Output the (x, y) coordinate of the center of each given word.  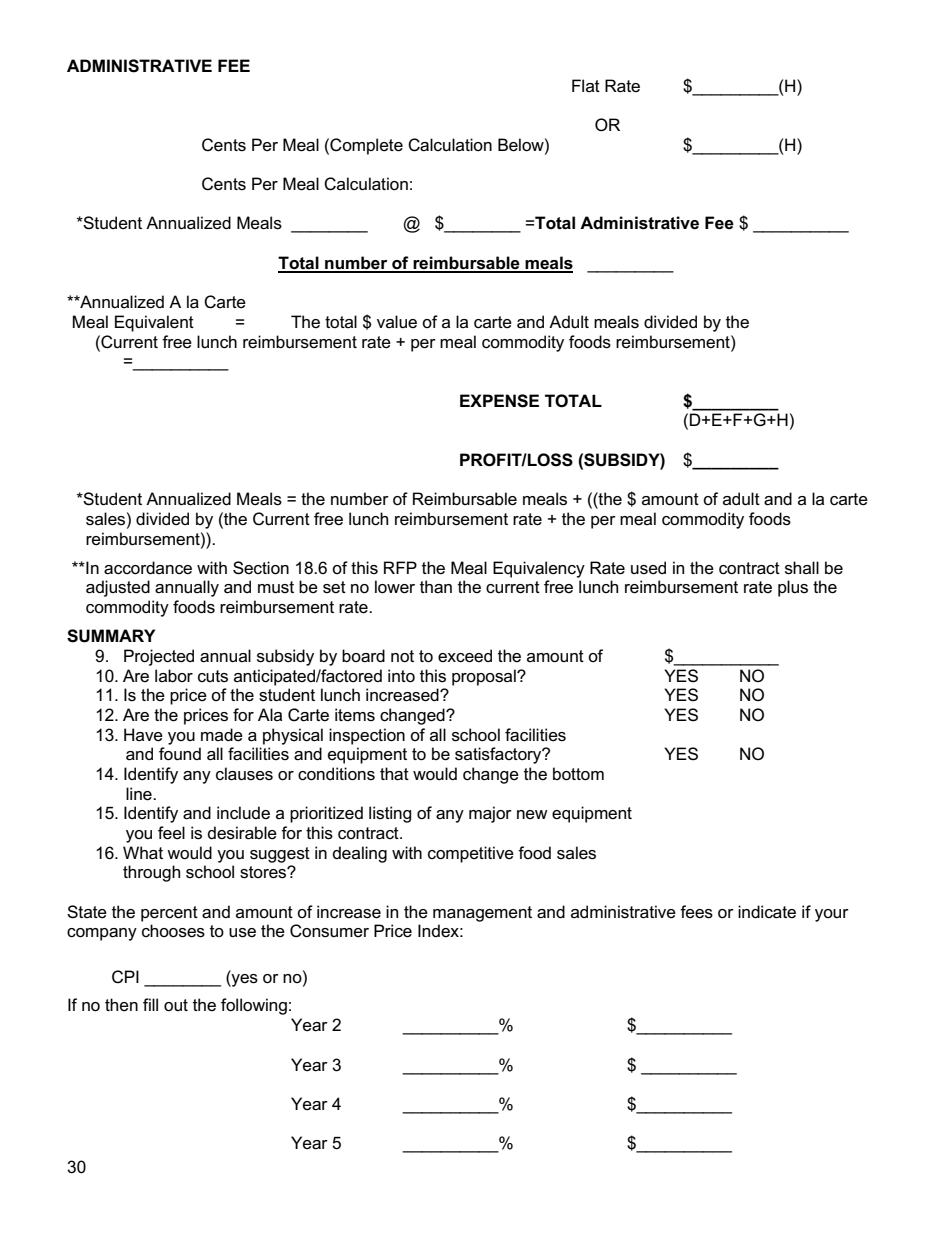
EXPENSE (499, 401)
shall (802, 568)
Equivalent (154, 323)
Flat (586, 85)
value (397, 321)
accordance (148, 568)
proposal (485, 677)
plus (793, 588)
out (176, 1005)
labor (174, 675)
